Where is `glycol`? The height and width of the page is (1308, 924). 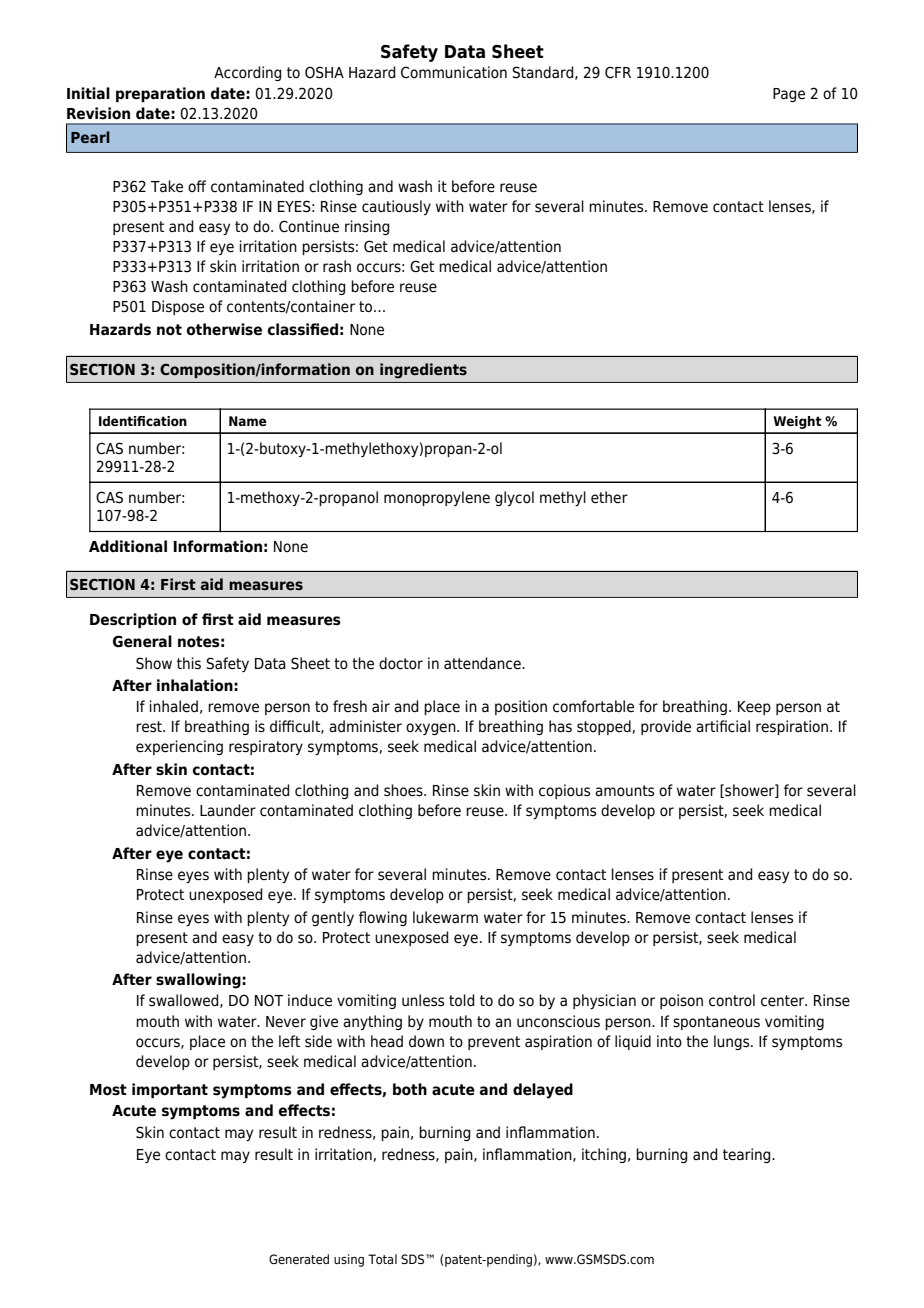
glycol is located at coordinates (514, 498).
